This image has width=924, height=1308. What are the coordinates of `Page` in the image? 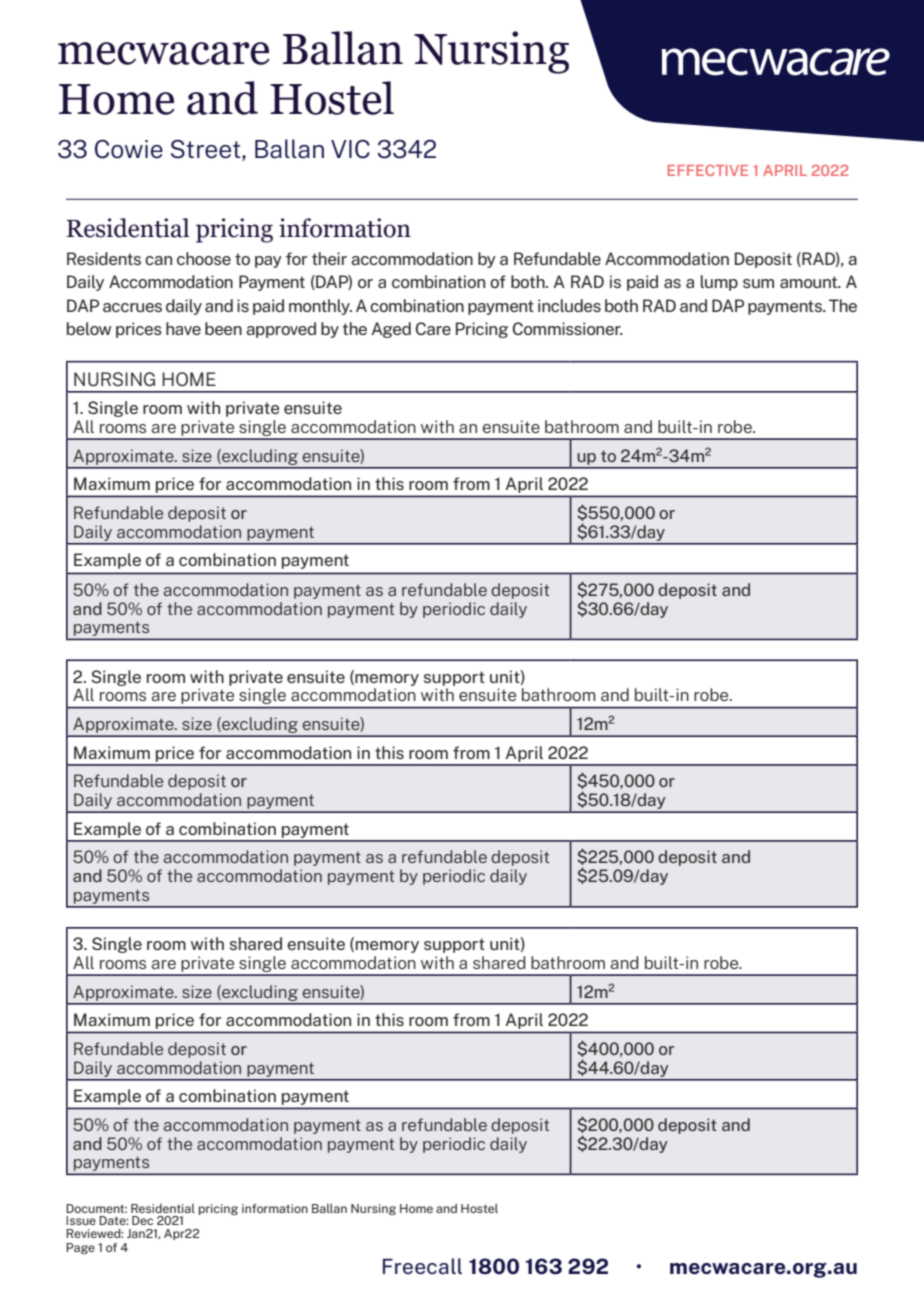 It's located at (80, 1248).
